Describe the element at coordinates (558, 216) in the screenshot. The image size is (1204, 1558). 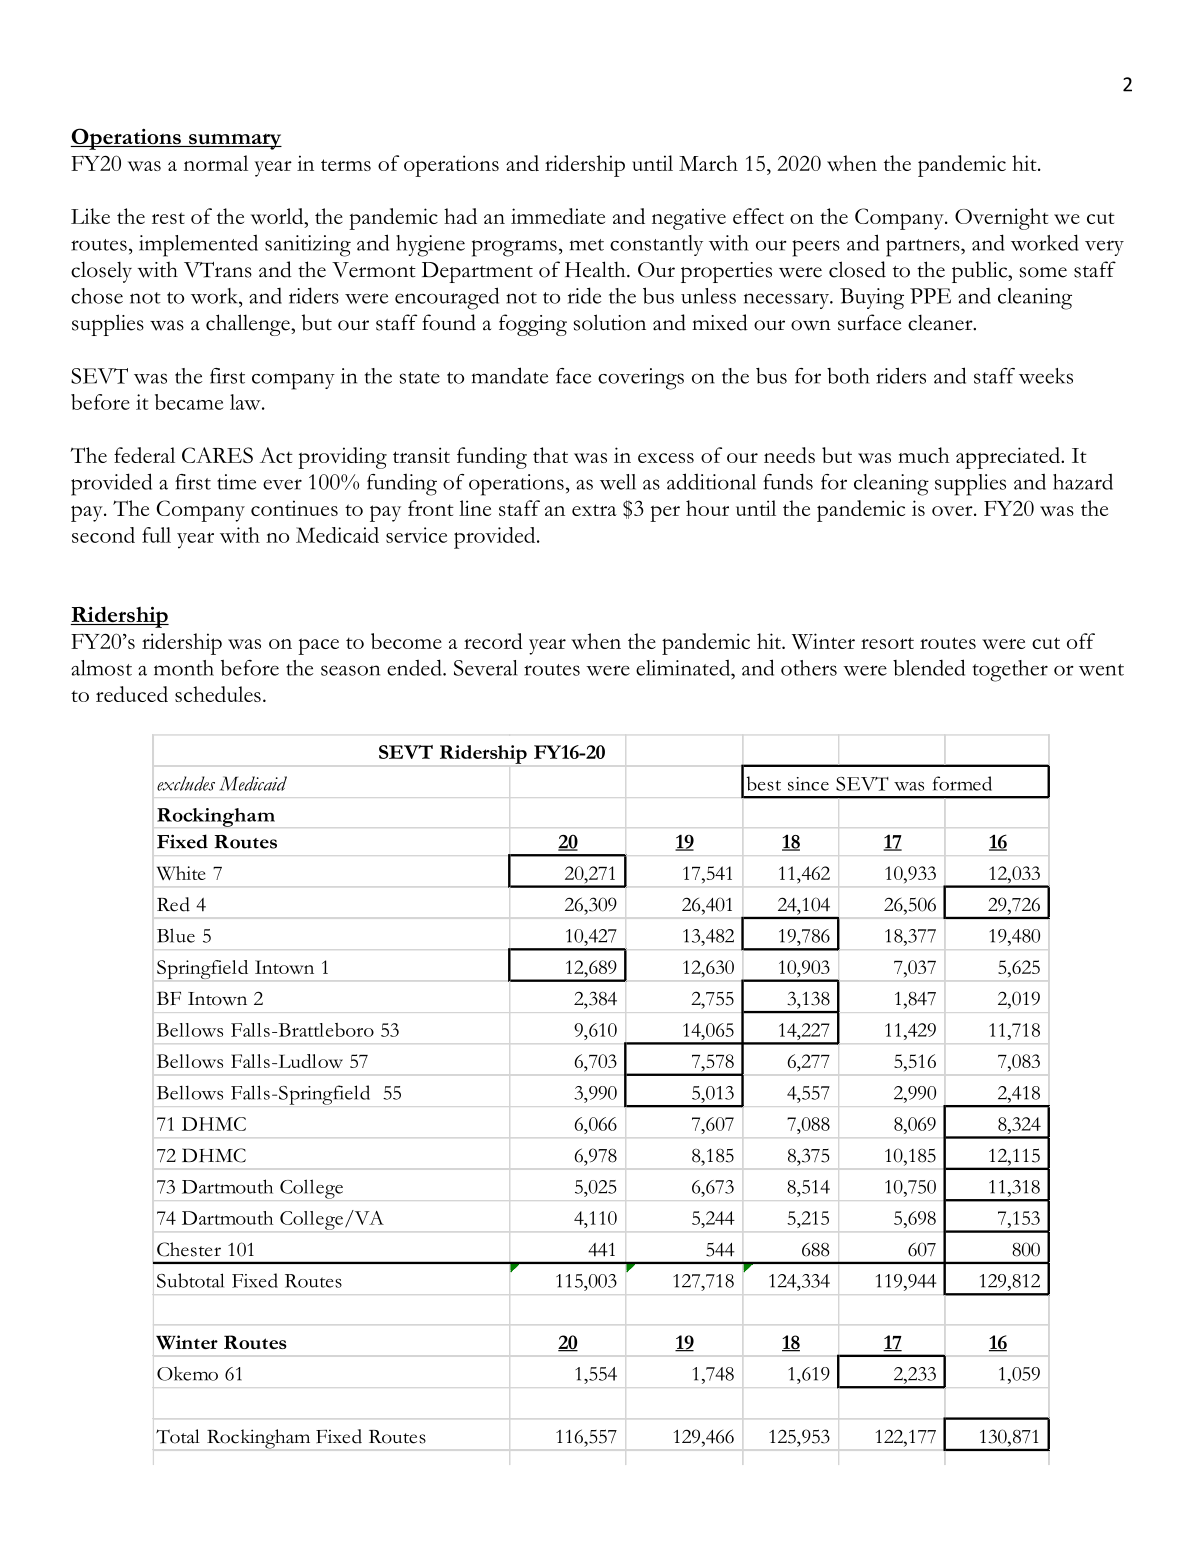
I see `immediate` at that location.
